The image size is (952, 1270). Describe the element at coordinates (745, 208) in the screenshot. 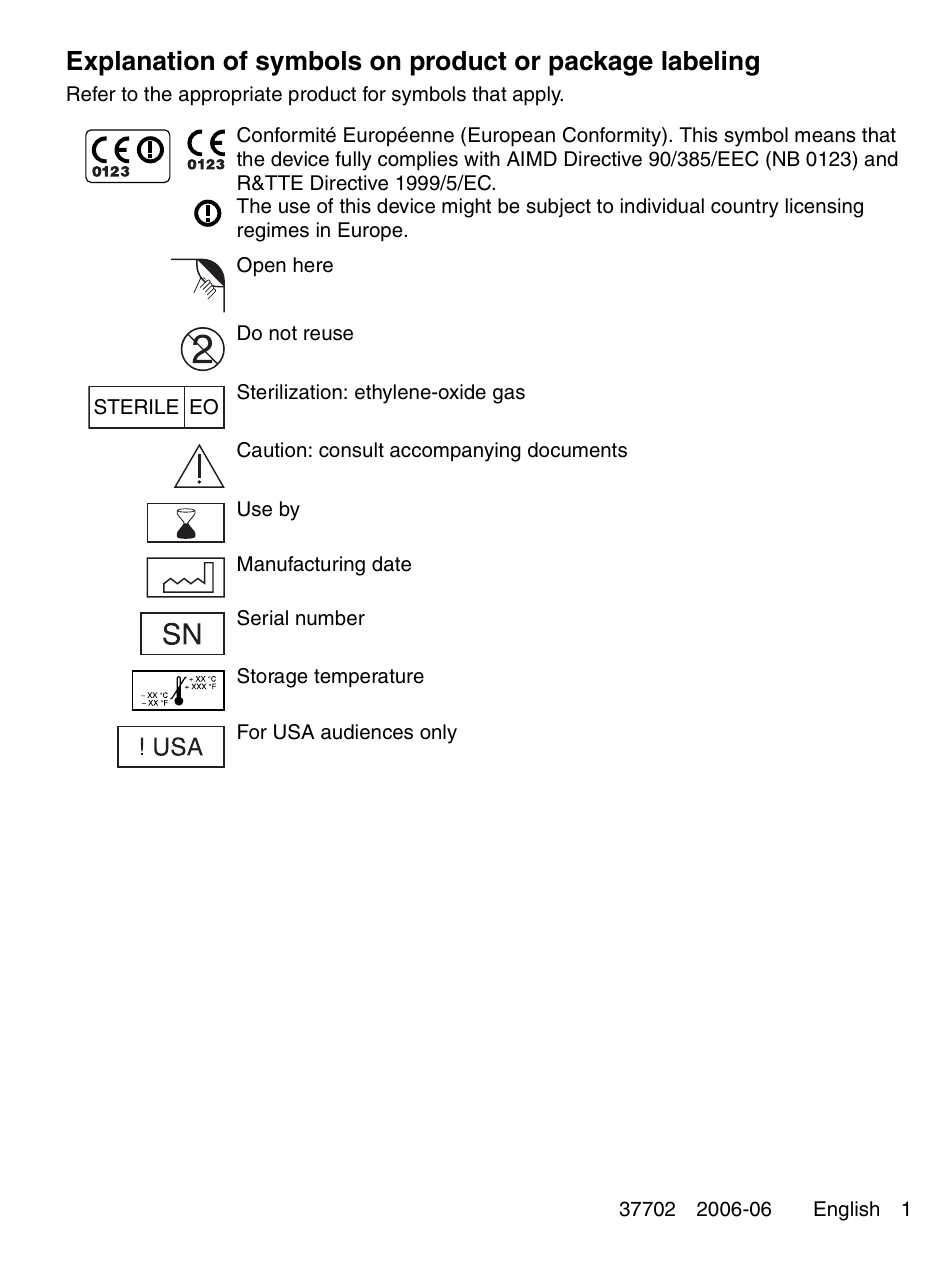

I see `country` at that location.
